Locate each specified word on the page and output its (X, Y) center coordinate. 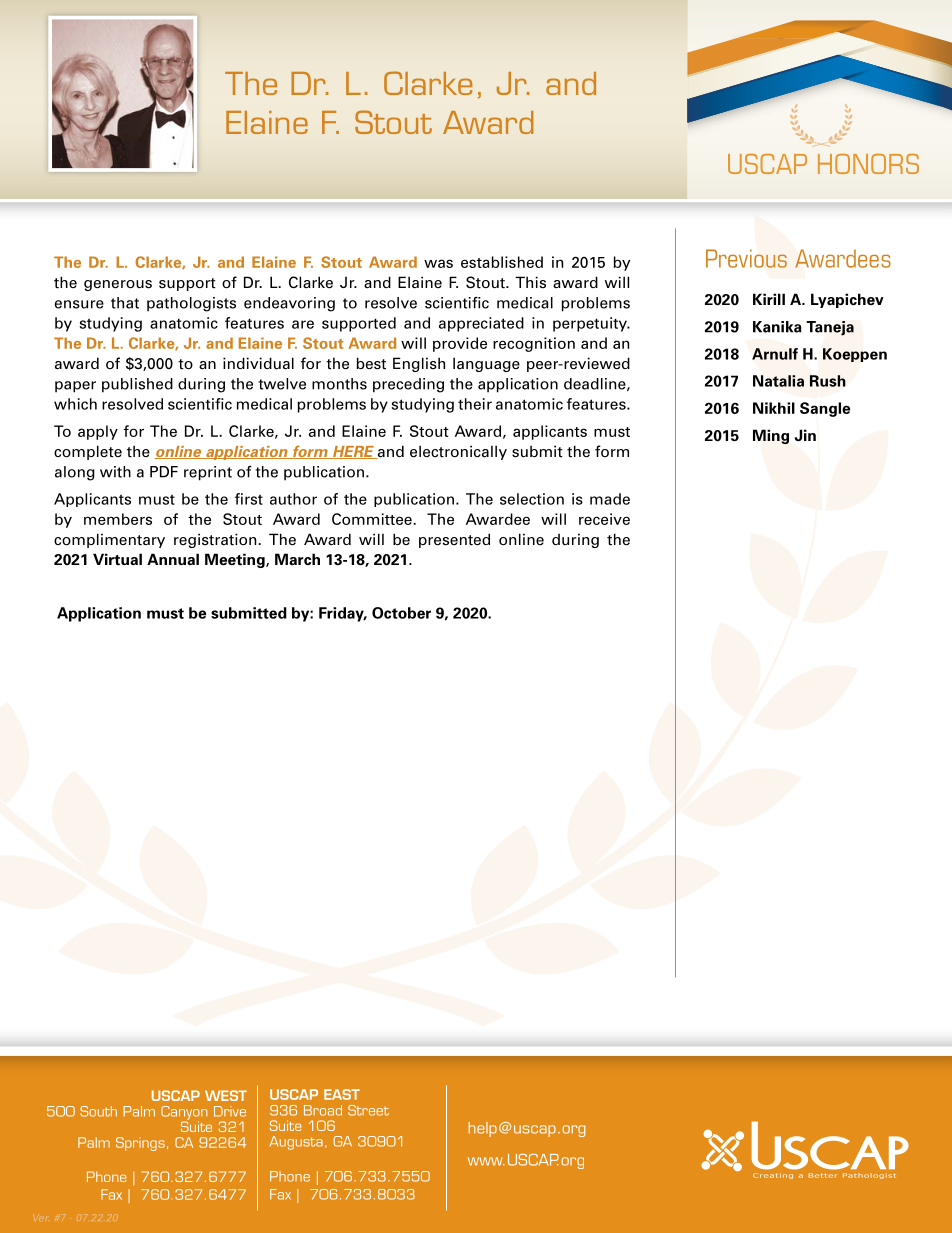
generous (118, 285)
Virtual (117, 559)
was (438, 263)
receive (604, 519)
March (297, 559)
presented (454, 540)
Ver (40, 1219)
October (401, 613)
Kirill (769, 299)
